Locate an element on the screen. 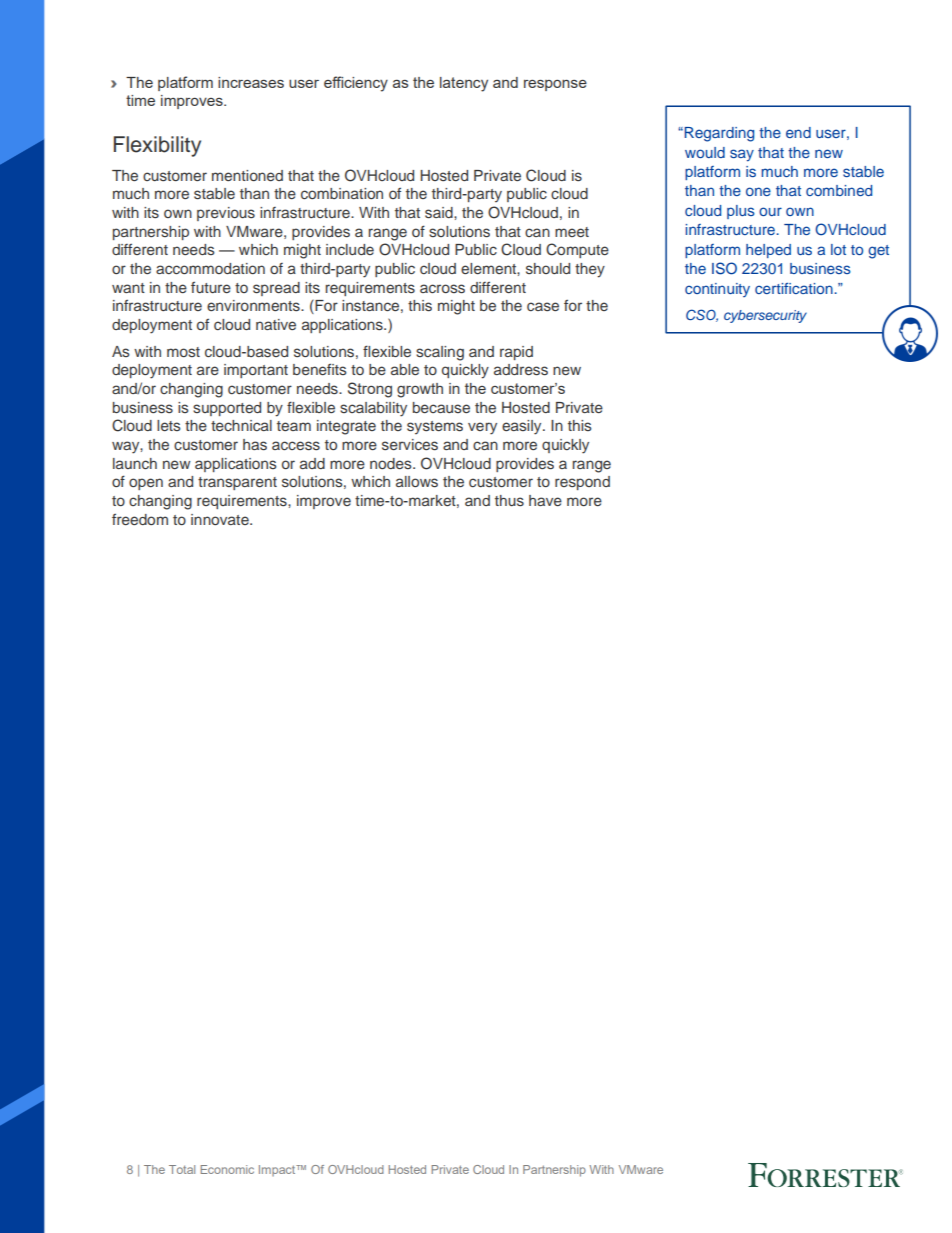  increases is located at coordinates (251, 82).
